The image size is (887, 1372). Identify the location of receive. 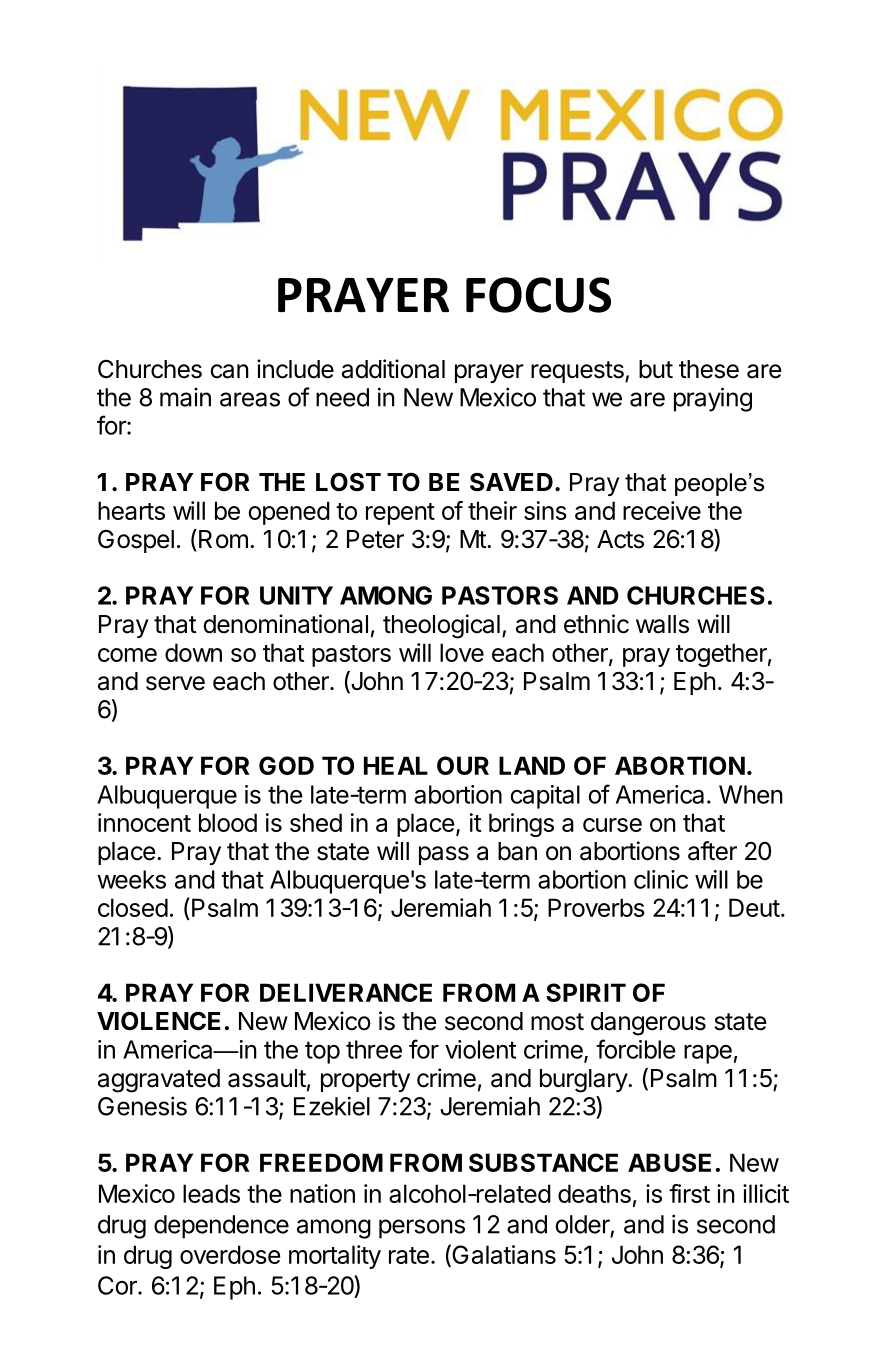
(662, 510).
